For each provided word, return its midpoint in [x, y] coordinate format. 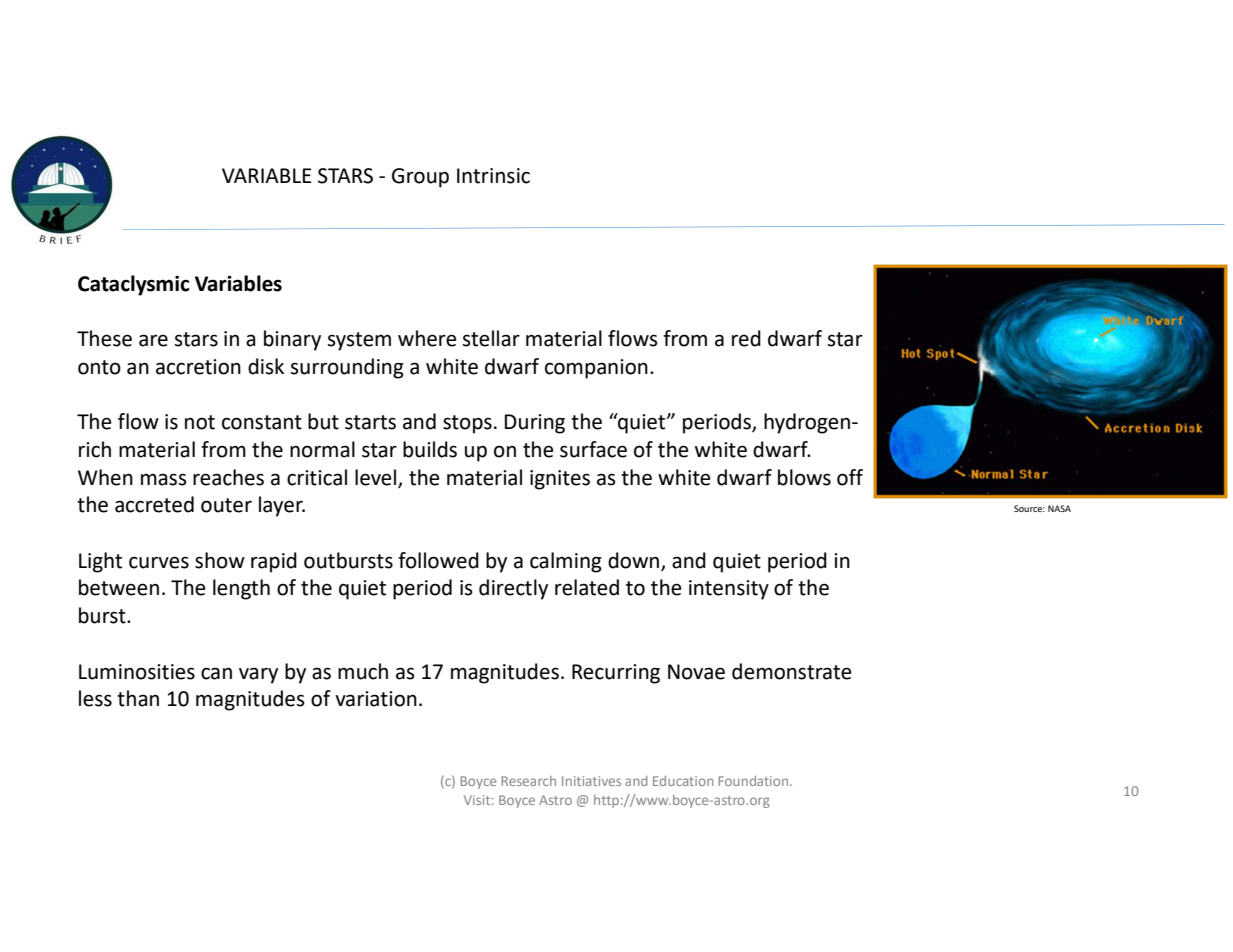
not [200, 422]
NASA [1059, 508]
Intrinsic [493, 176]
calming [566, 562]
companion [596, 369]
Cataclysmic [133, 285]
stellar [491, 338]
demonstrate [792, 671]
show [220, 560]
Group [420, 178]
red [746, 338]
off [850, 477]
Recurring [616, 674]
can [216, 673]
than [138, 698]
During [535, 424]
